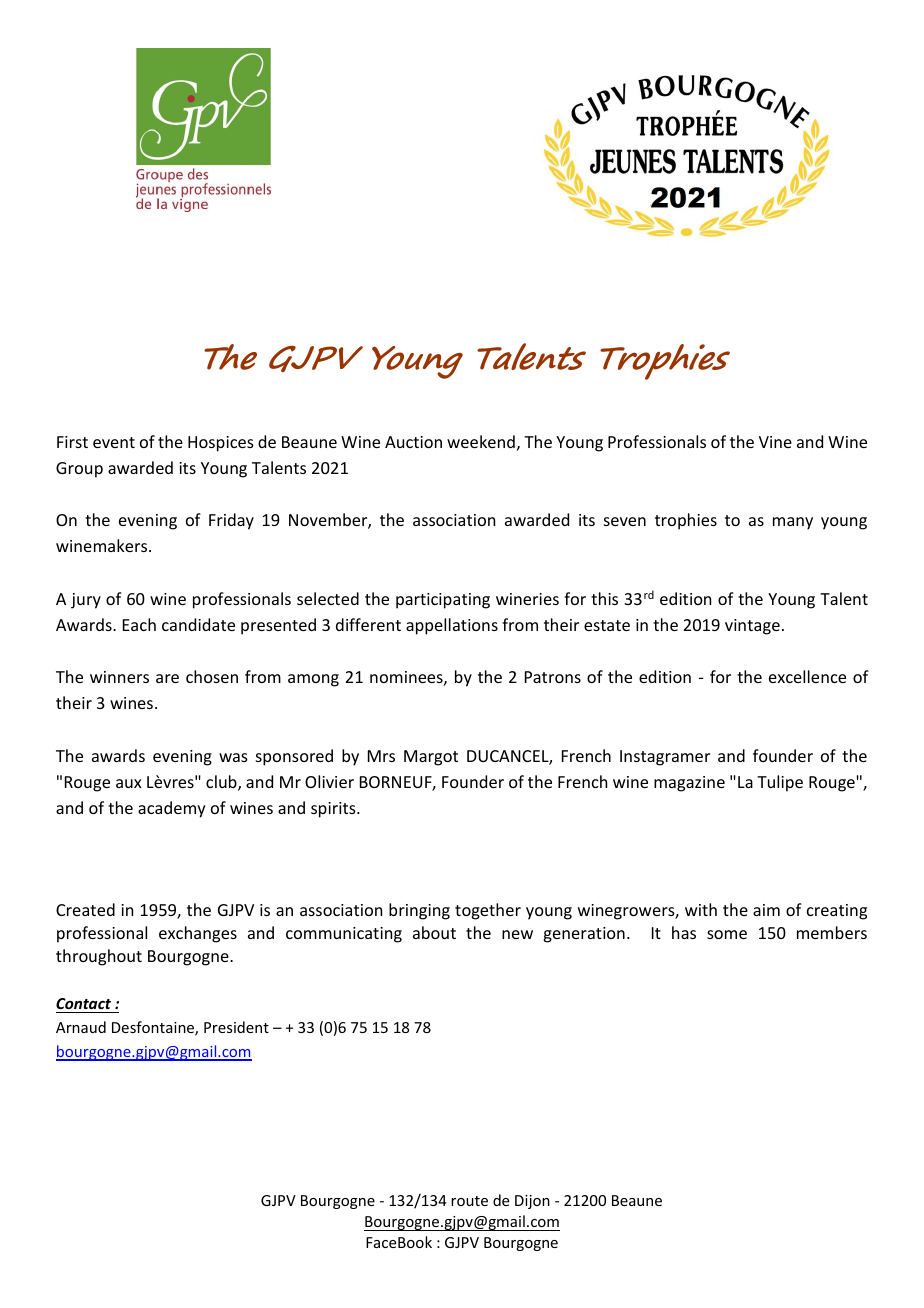 The image size is (924, 1308). Describe the element at coordinates (752, 627) in the page. I see `vintage` at that location.
